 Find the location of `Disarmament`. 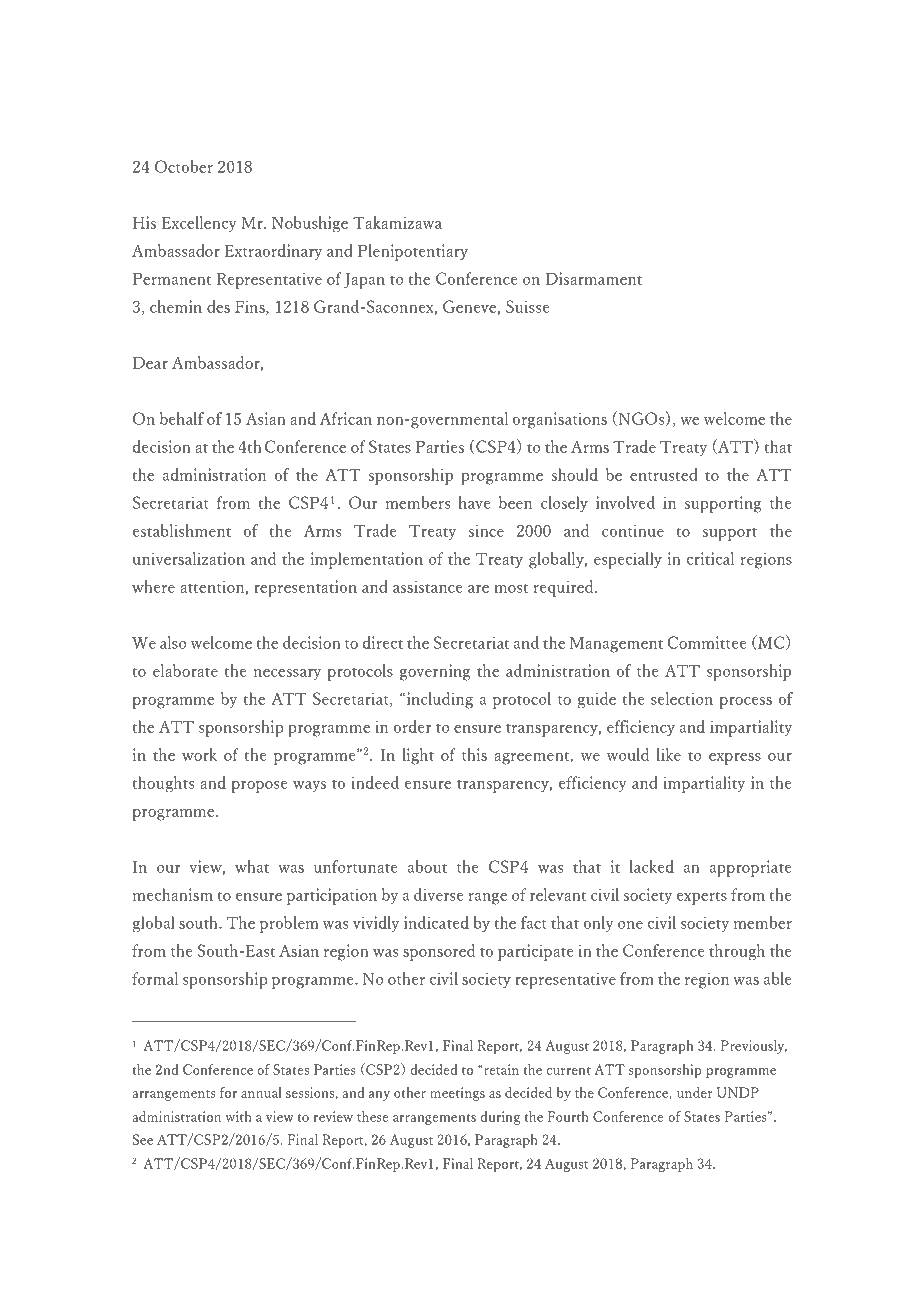

Disarmament is located at coordinates (593, 278).
